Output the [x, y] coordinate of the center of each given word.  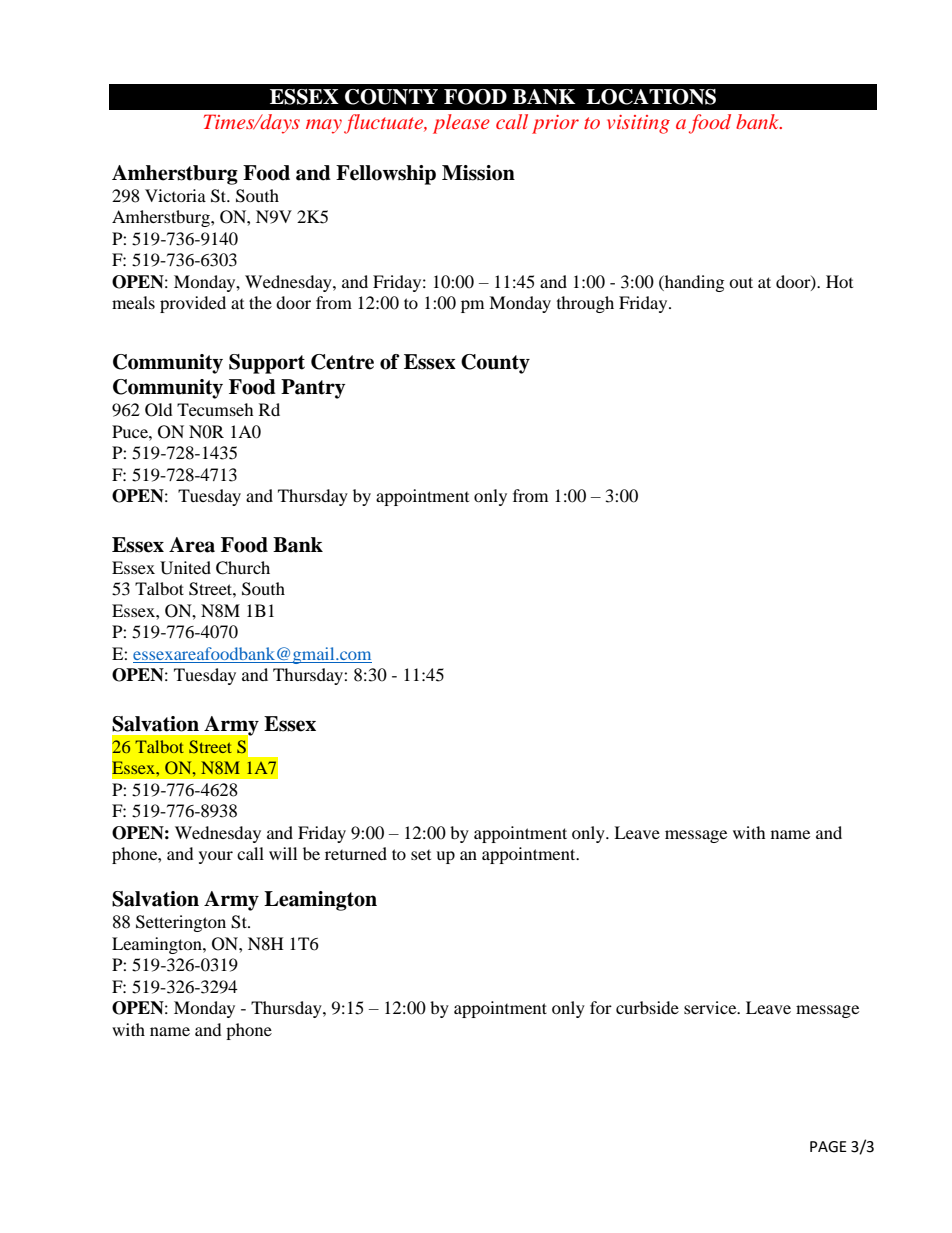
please [461, 124]
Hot [839, 281]
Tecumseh [215, 409]
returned [356, 853]
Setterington [181, 923]
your [216, 857]
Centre [342, 362]
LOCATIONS [651, 97]
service [711, 1007]
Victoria [175, 195]
